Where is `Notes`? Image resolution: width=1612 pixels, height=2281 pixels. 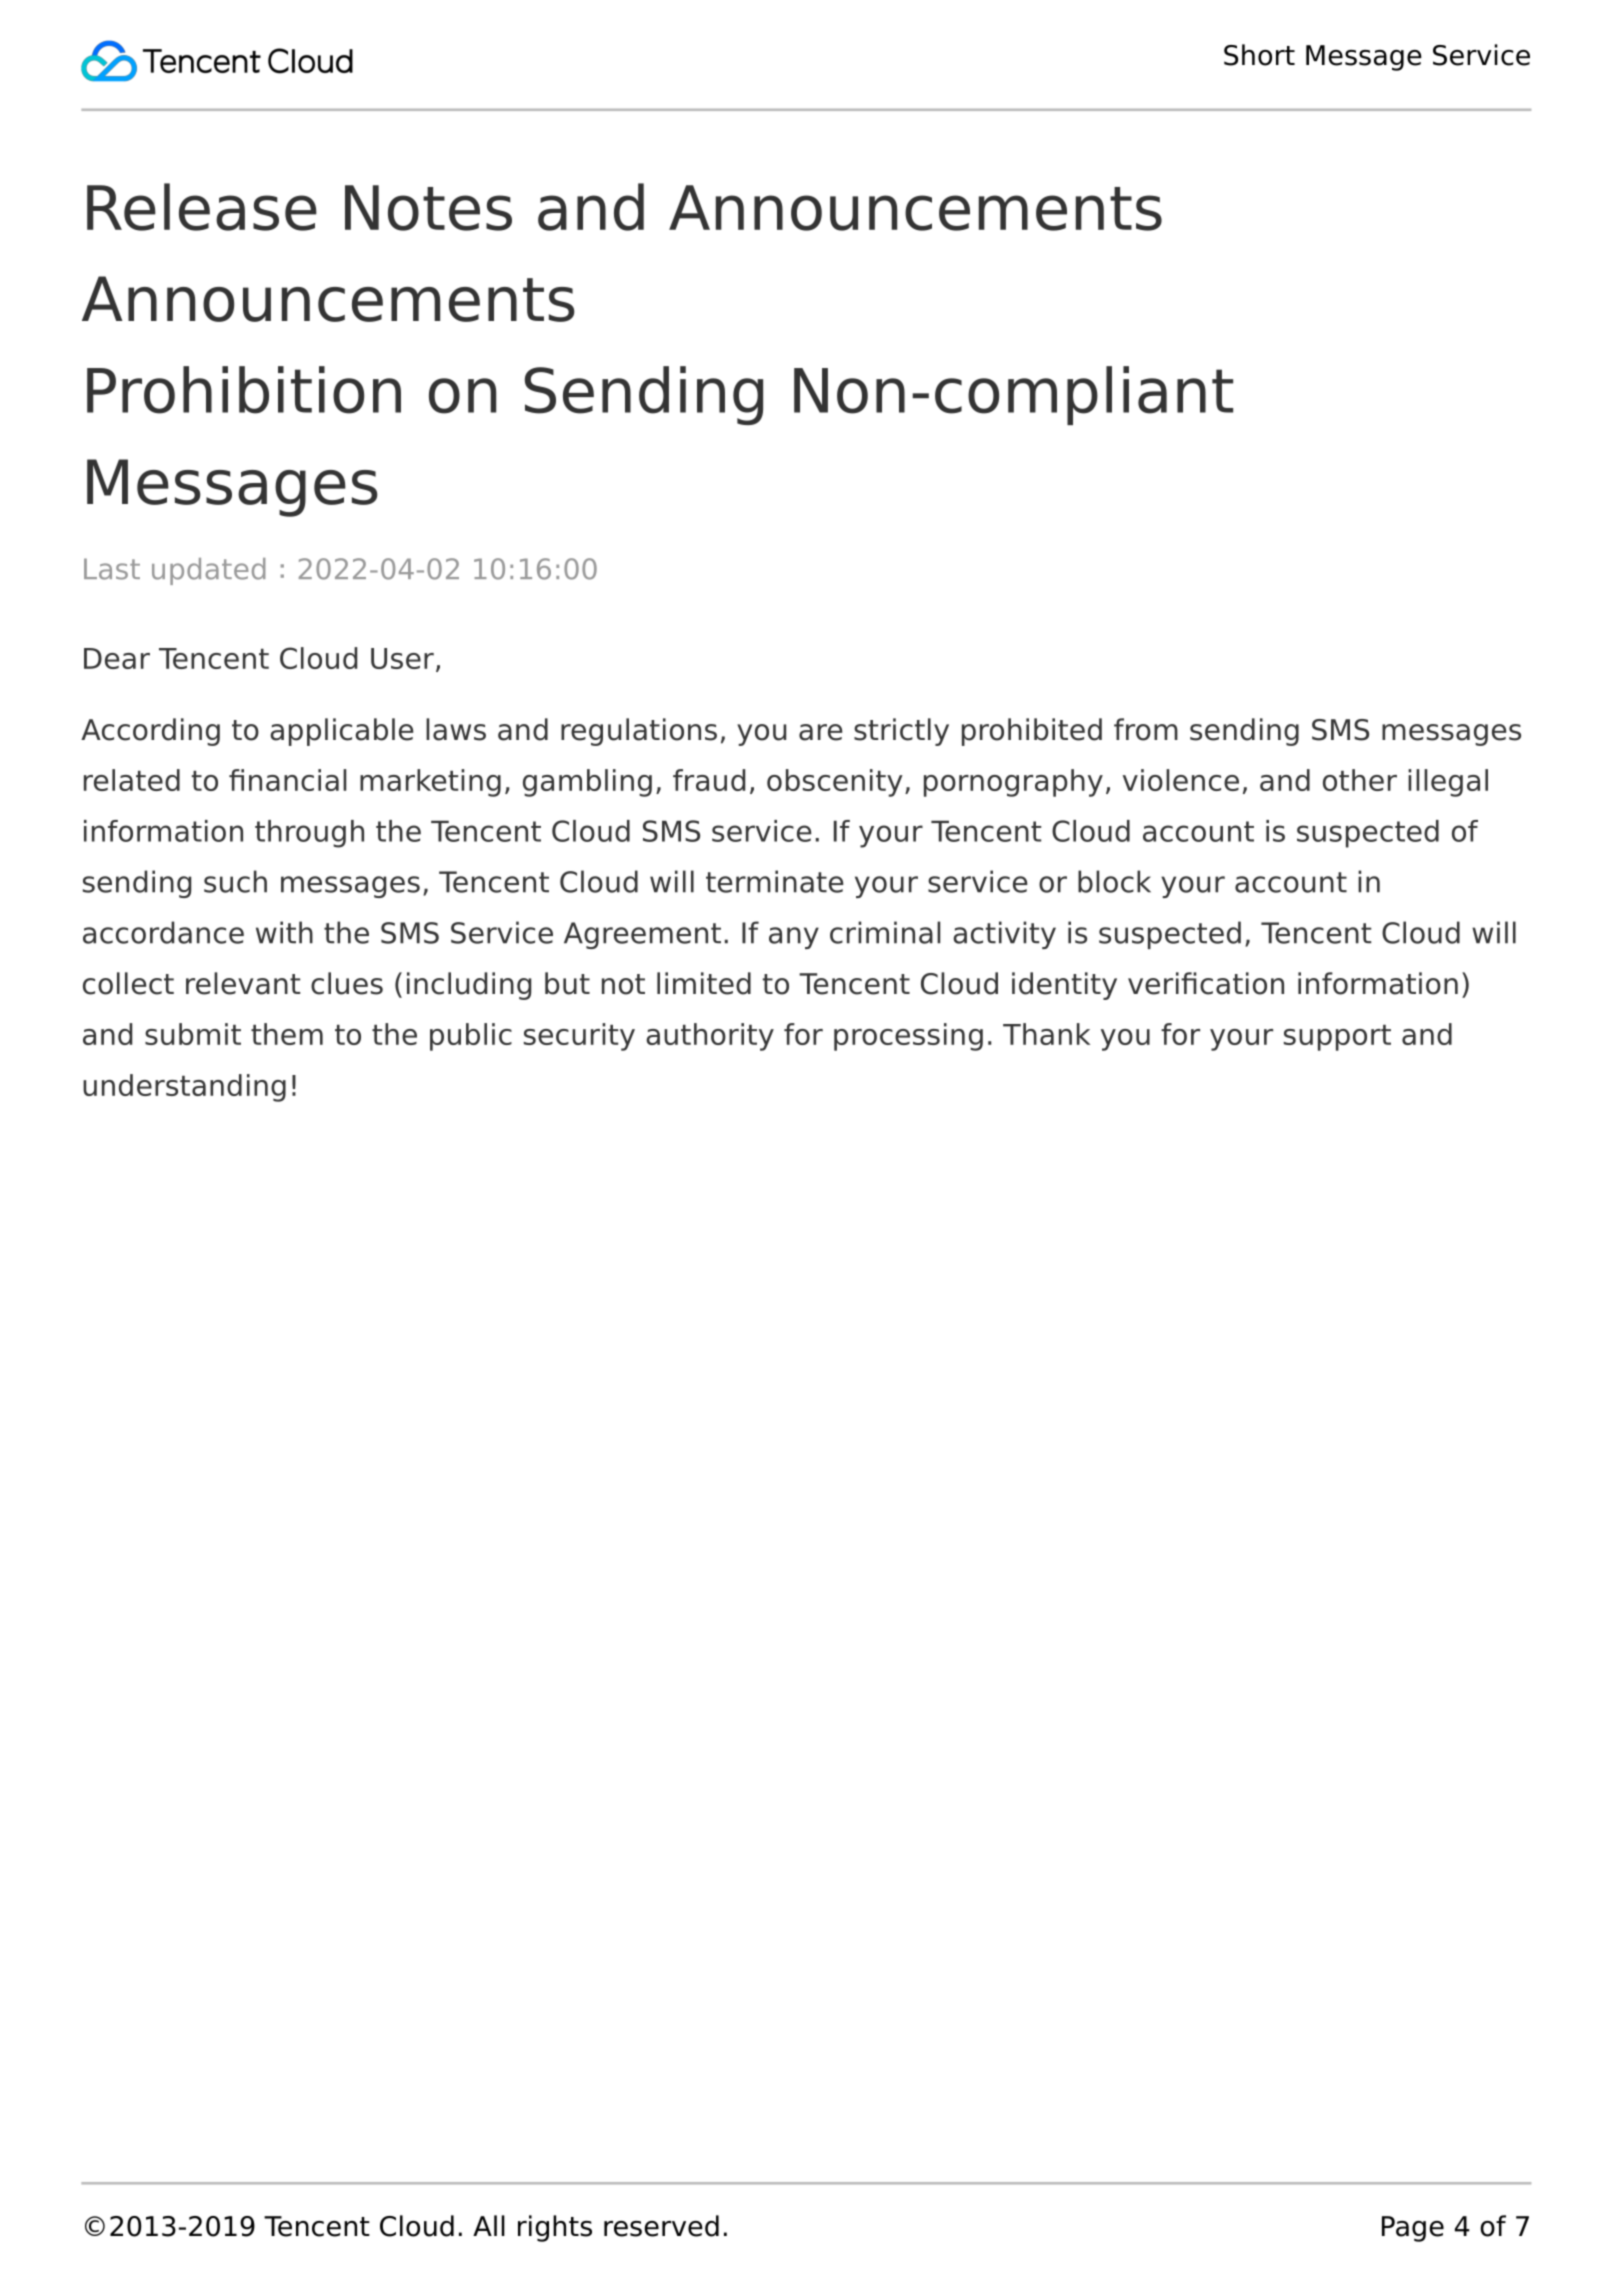
Notes is located at coordinates (428, 208).
